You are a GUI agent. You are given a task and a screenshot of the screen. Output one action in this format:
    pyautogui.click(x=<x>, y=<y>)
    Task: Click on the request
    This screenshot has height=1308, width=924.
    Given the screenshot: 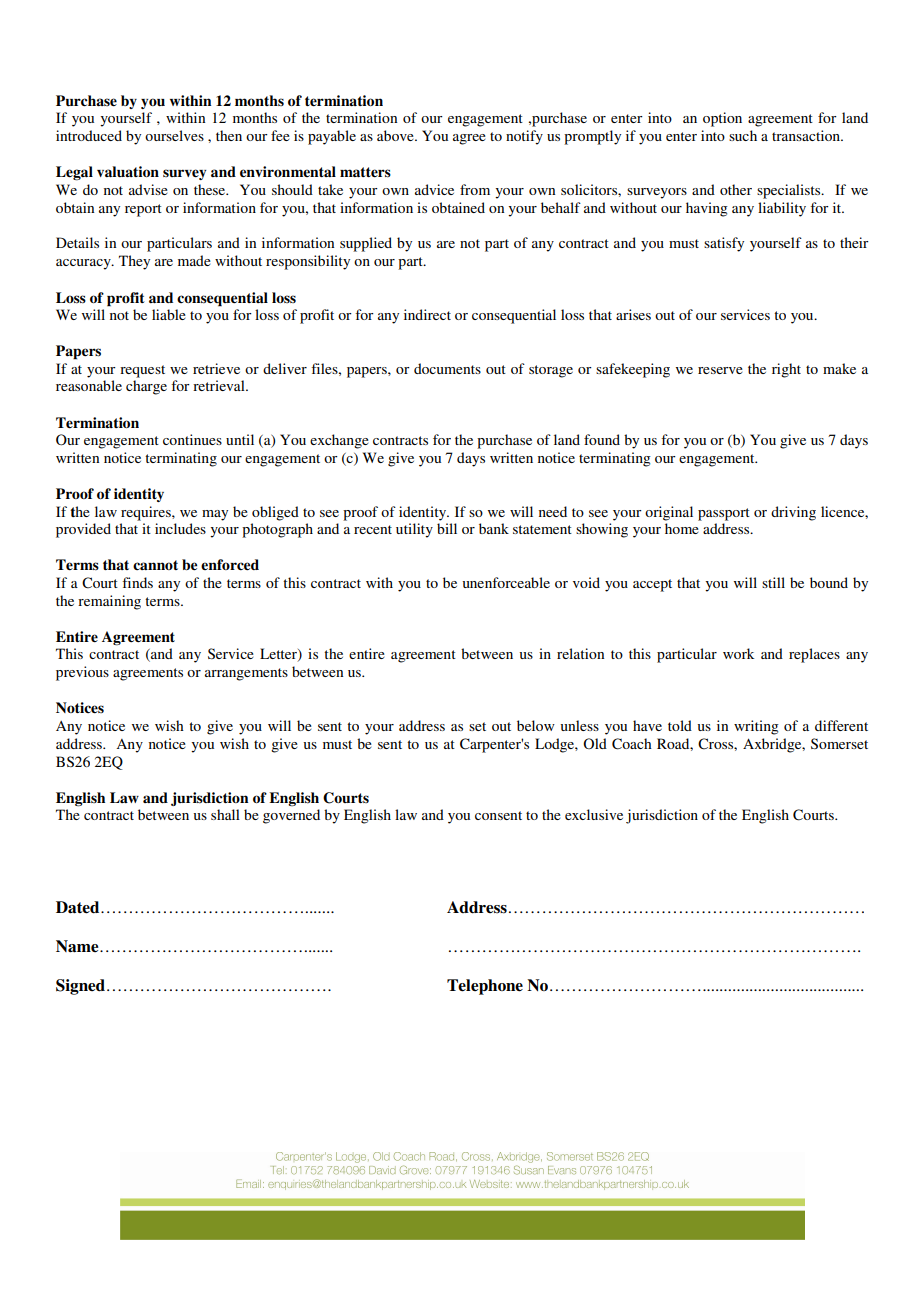 What is the action you would take?
    pyautogui.click(x=142, y=371)
